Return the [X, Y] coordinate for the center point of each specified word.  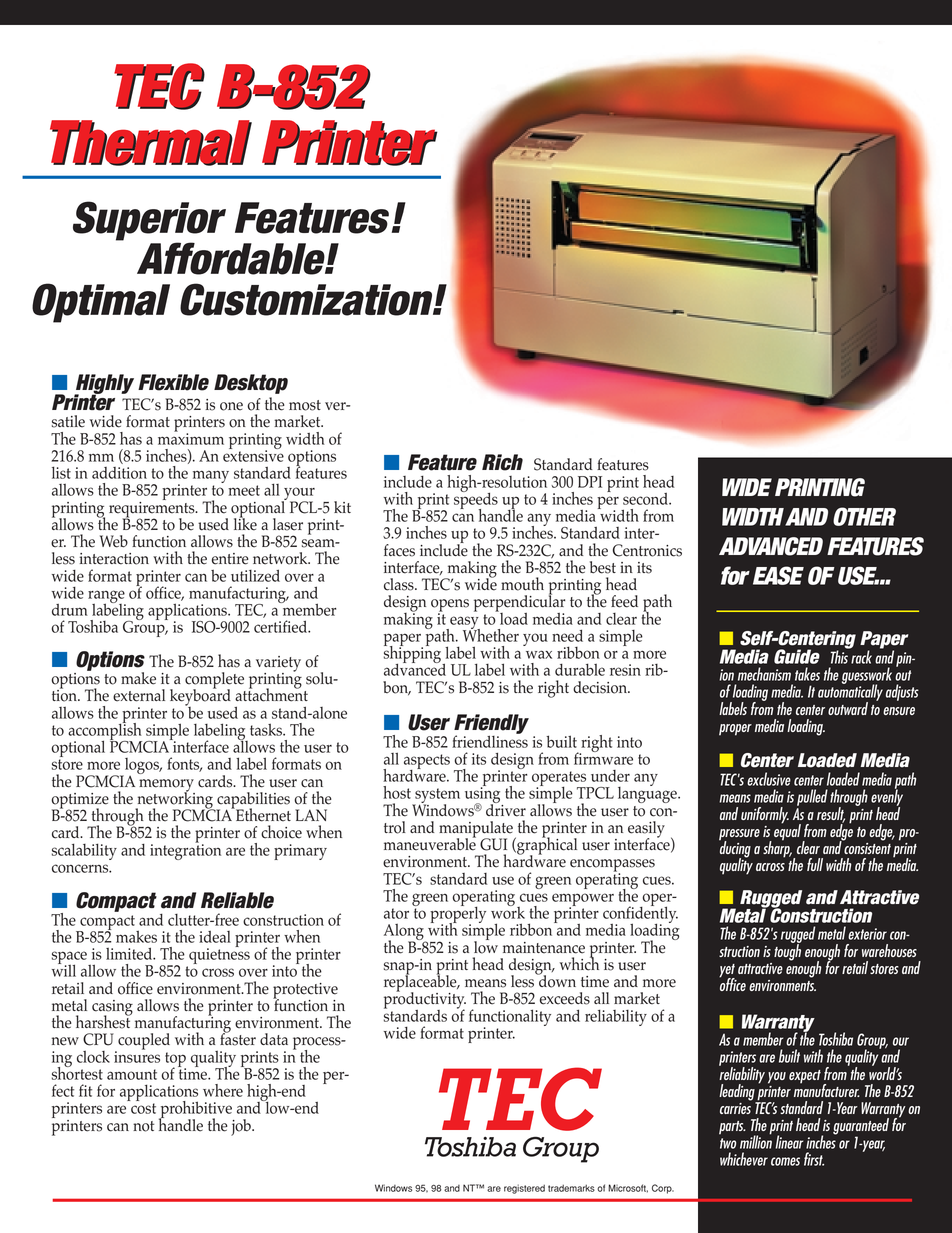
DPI [590, 482]
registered [524, 1189]
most [305, 405]
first [814, 1159]
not [143, 1126]
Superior [149, 222]
